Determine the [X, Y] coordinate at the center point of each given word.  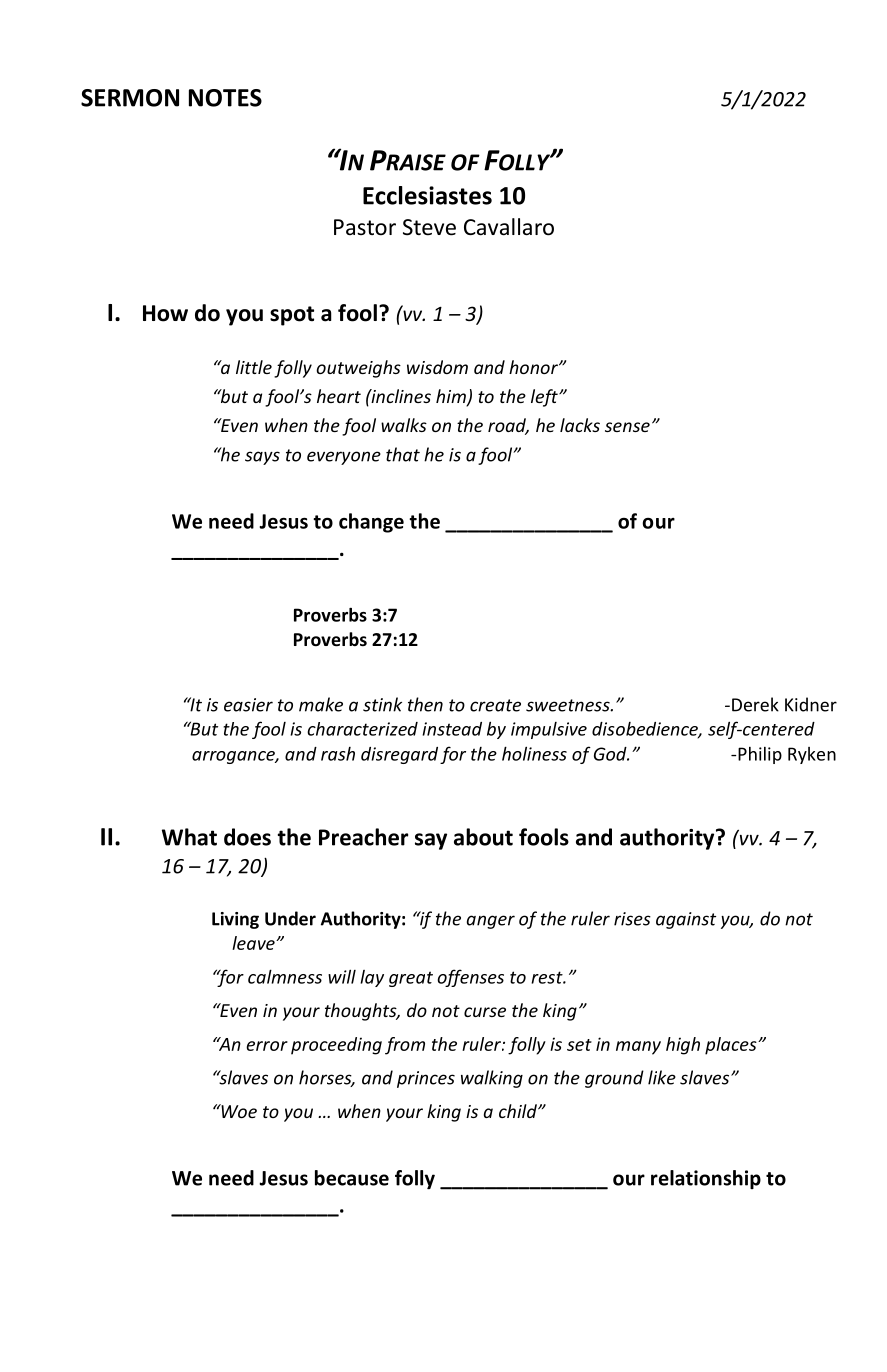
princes [426, 1079]
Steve [429, 227]
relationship [706, 1179]
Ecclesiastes [427, 195]
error [267, 1046]
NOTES [225, 98]
